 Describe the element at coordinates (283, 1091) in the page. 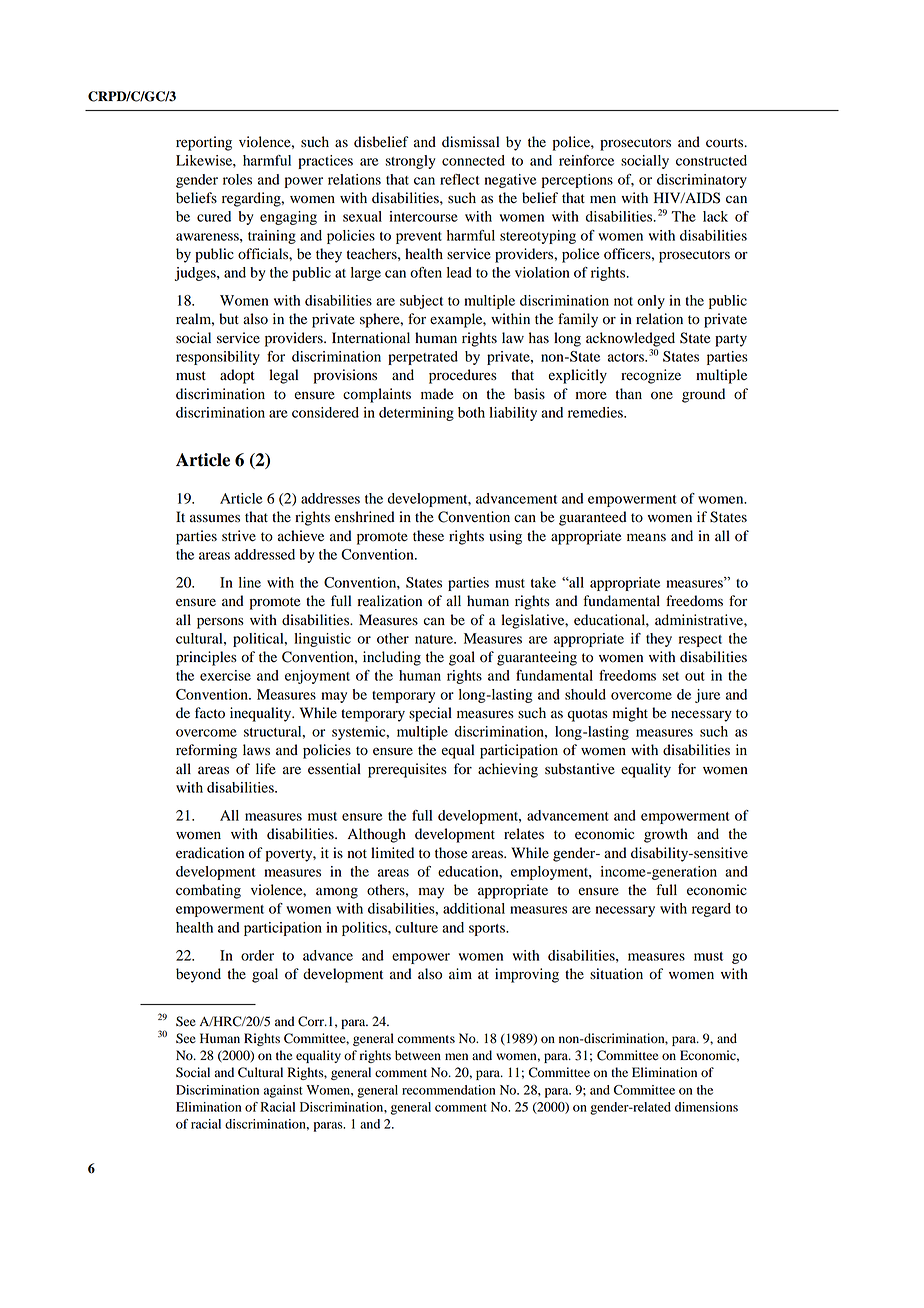

I see `against` at that location.
